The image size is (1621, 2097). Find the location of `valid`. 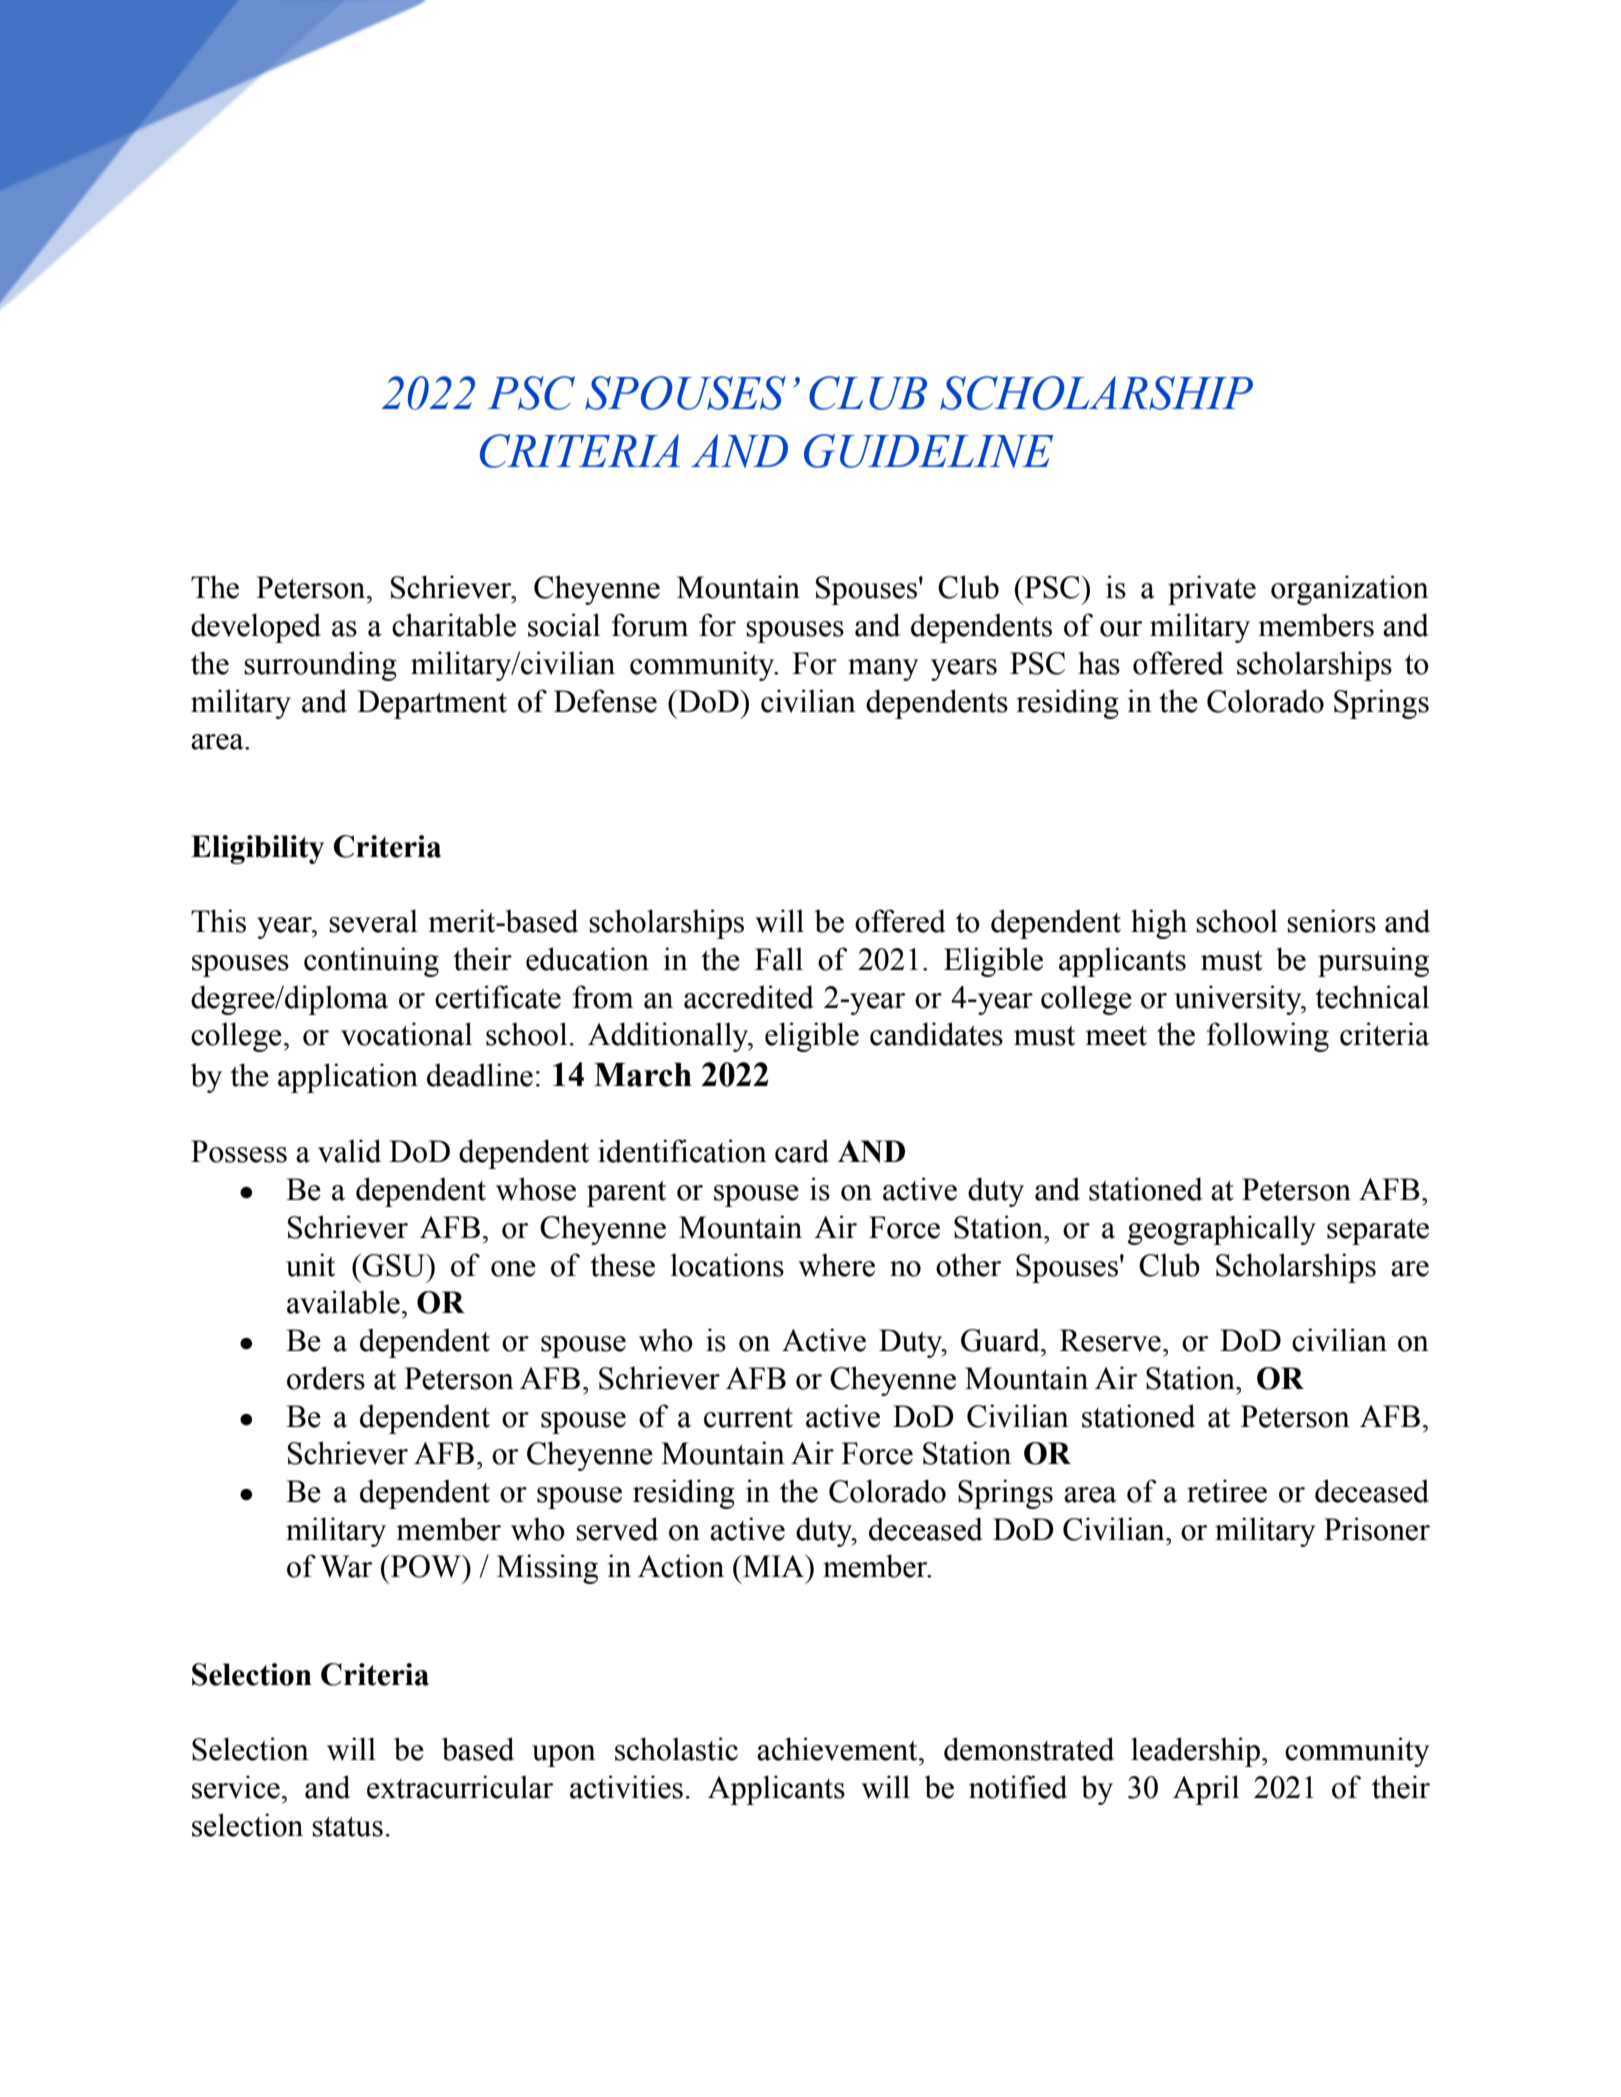

valid is located at coordinates (349, 1151).
